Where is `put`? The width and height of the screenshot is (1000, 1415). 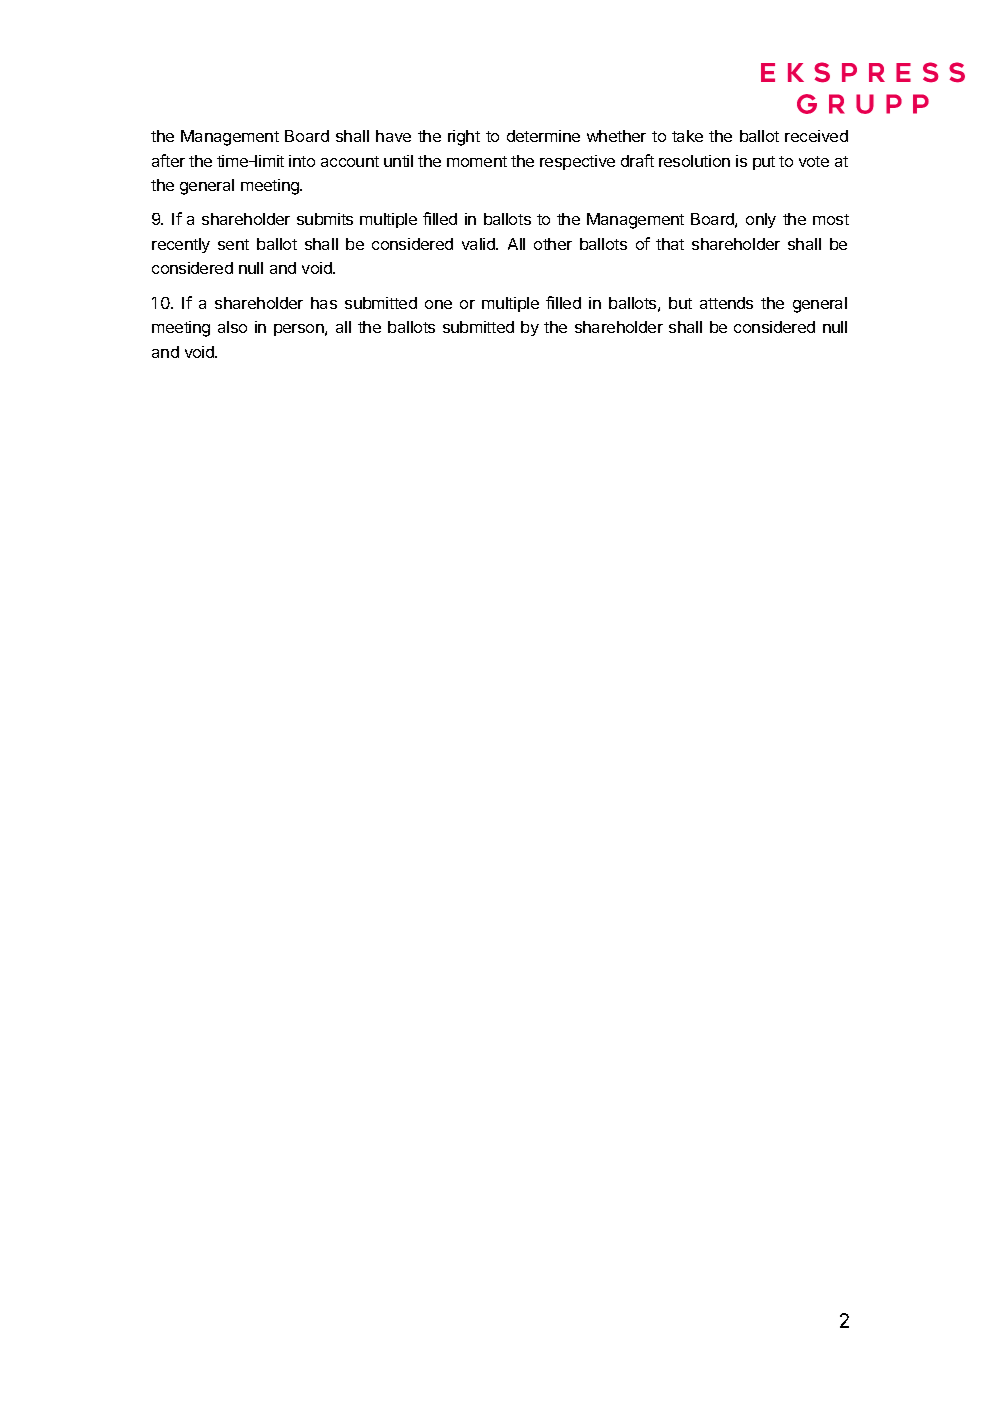 put is located at coordinates (764, 163).
